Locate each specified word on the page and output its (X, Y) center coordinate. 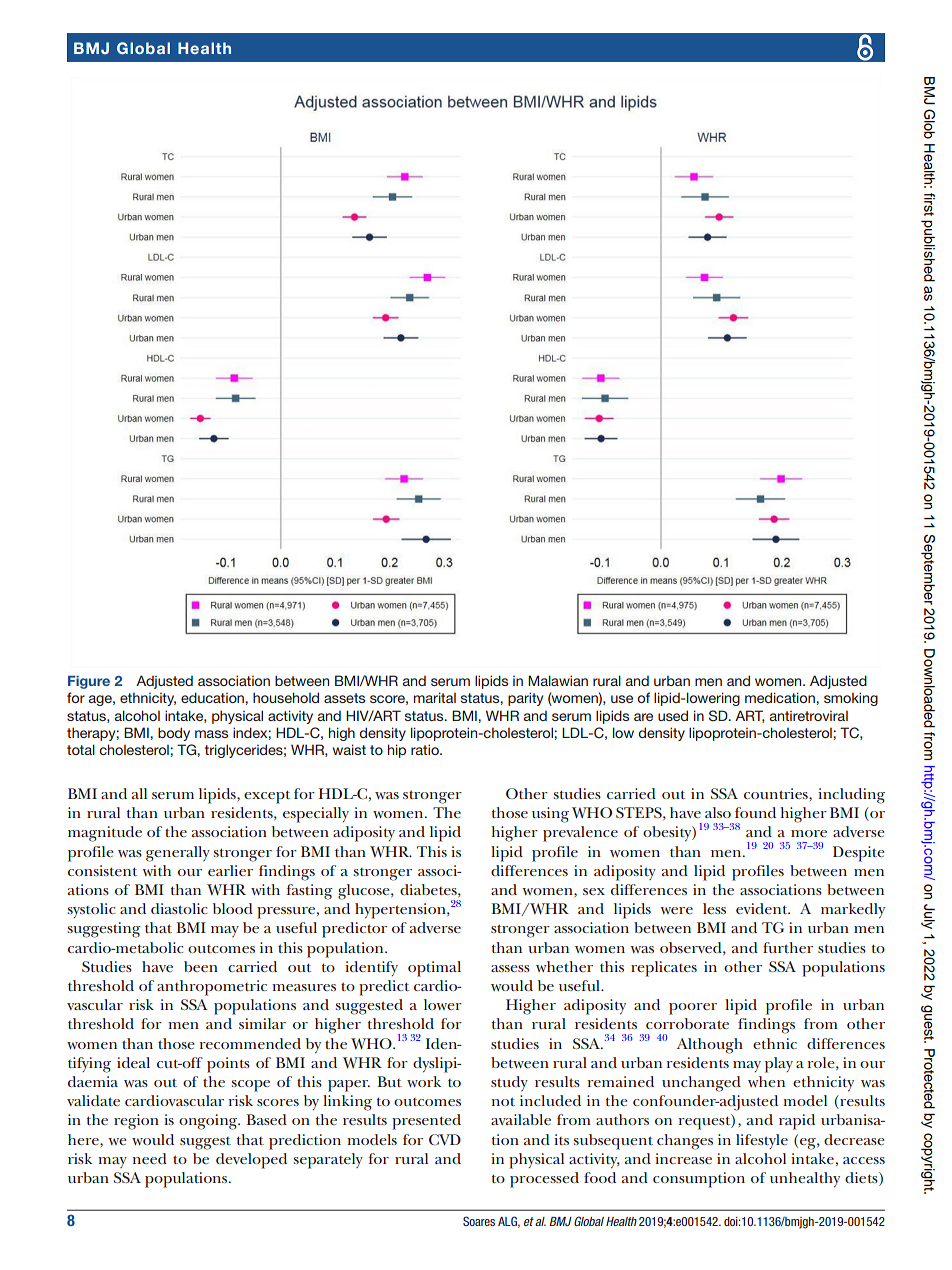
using (550, 815)
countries (777, 793)
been (201, 966)
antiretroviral (809, 716)
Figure (89, 682)
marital (435, 697)
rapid (797, 1122)
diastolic (179, 908)
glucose (365, 892)
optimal (434, 969)
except (267, 797)
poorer (693, 1009)
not (503, 1101)
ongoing (209, 1122)
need (149, 1158)
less (714, 908)
